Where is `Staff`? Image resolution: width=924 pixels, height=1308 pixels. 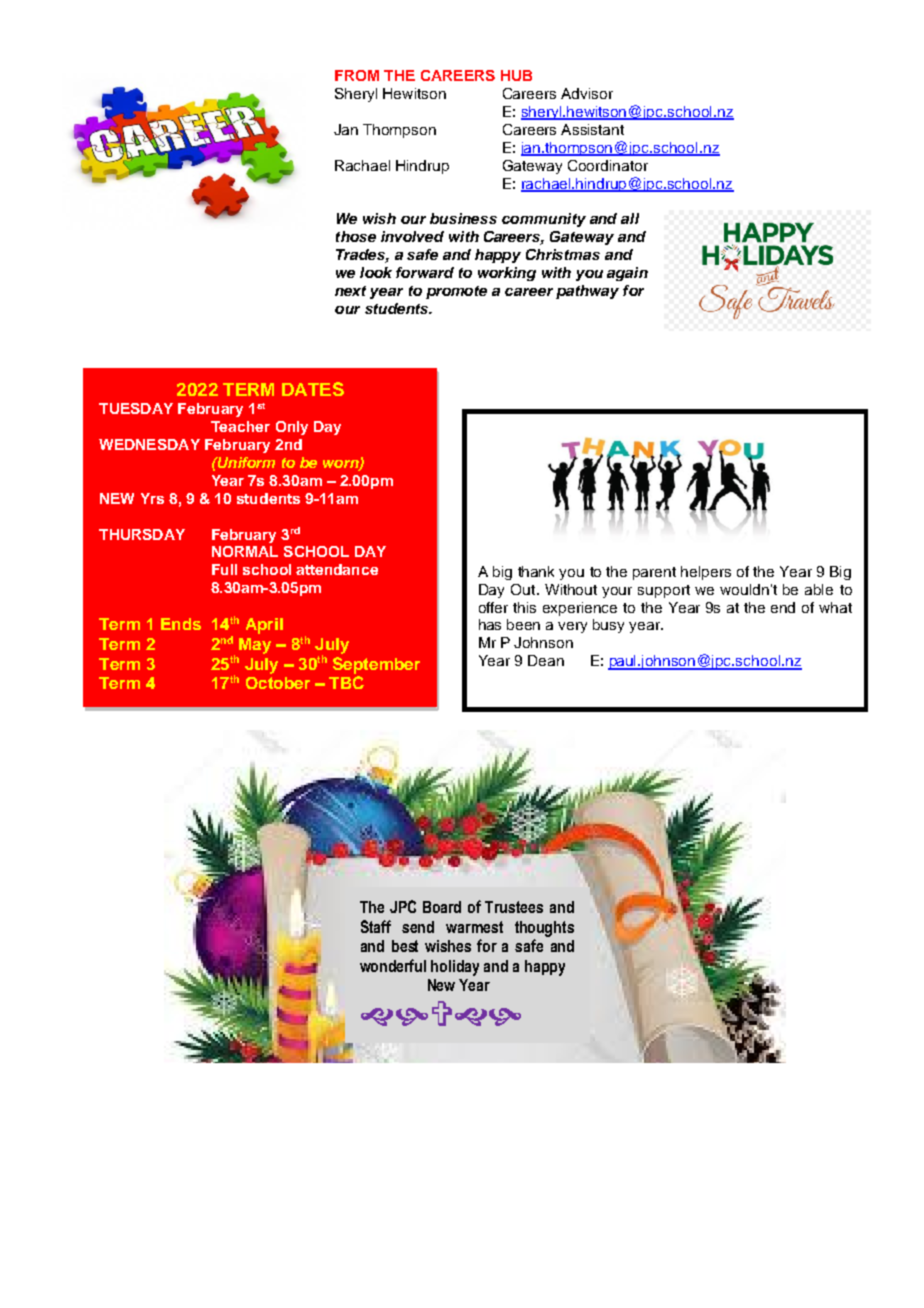 Staff is located at coordinates (376, 926).
